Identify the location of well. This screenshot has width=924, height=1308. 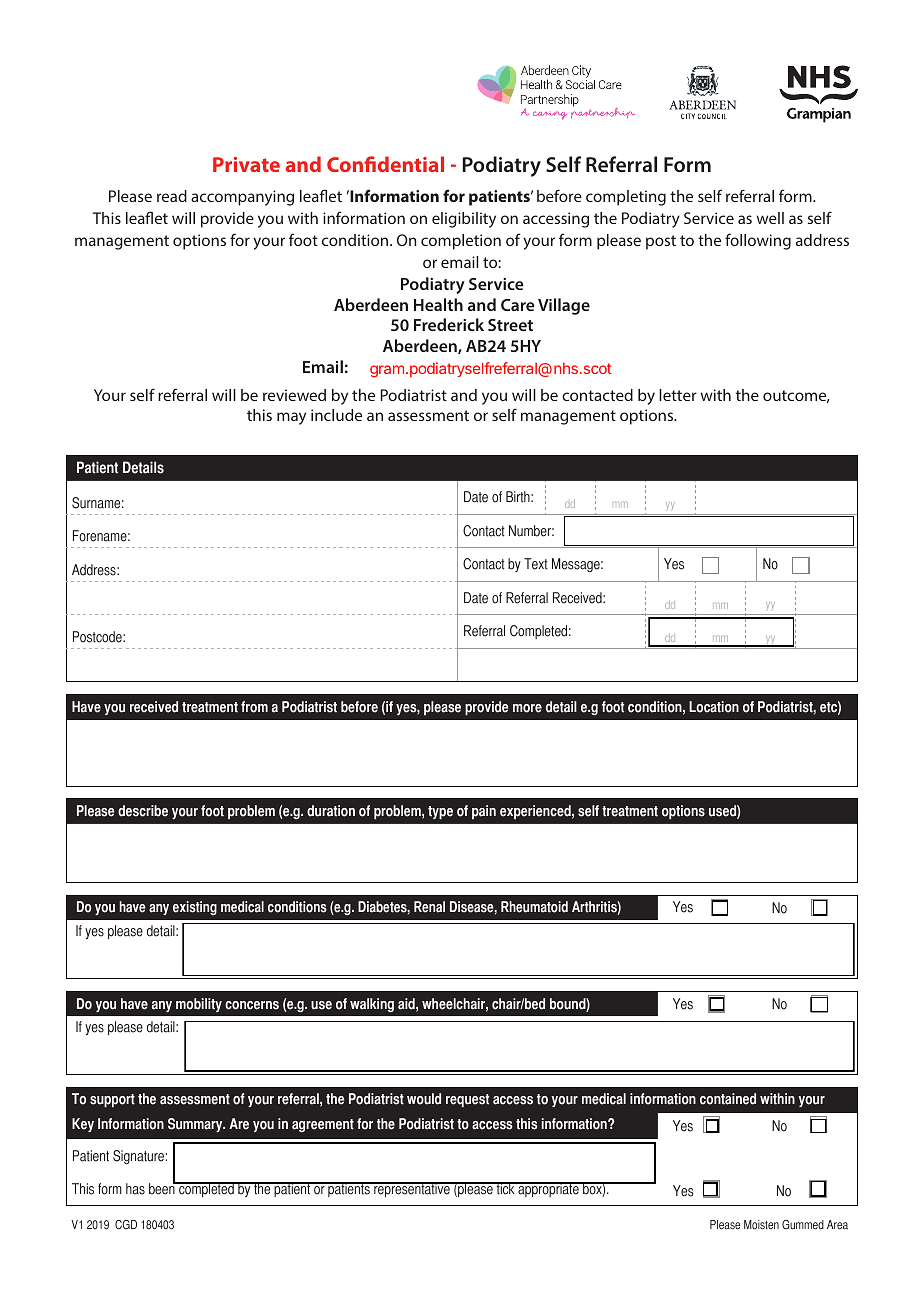
(770, 218).
